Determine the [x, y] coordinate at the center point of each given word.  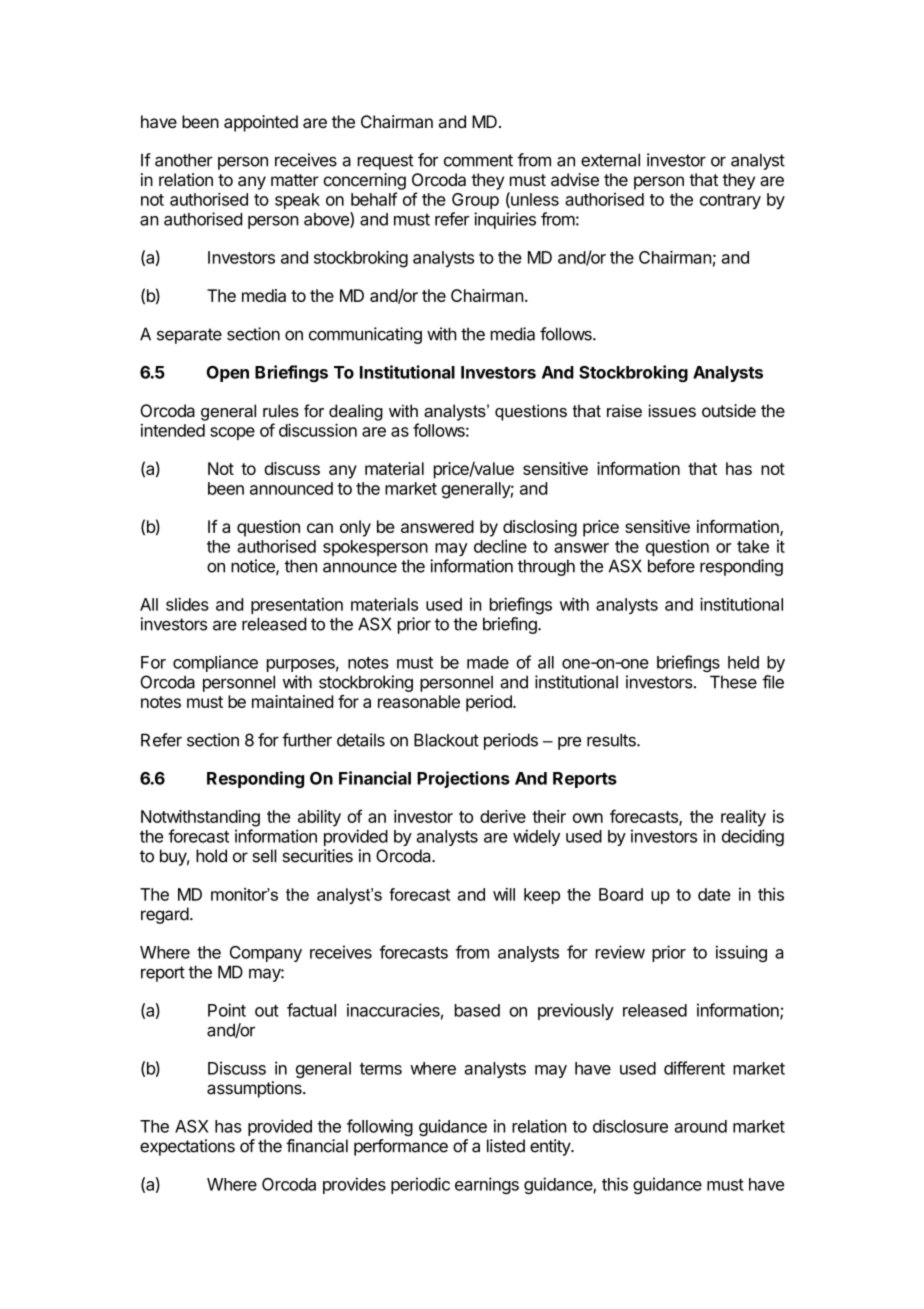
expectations [187, 1147]
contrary [730, 201]
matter [295, 180]
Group [475, 201]
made [488, 662]
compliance [215, 663]
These [733, 682]
